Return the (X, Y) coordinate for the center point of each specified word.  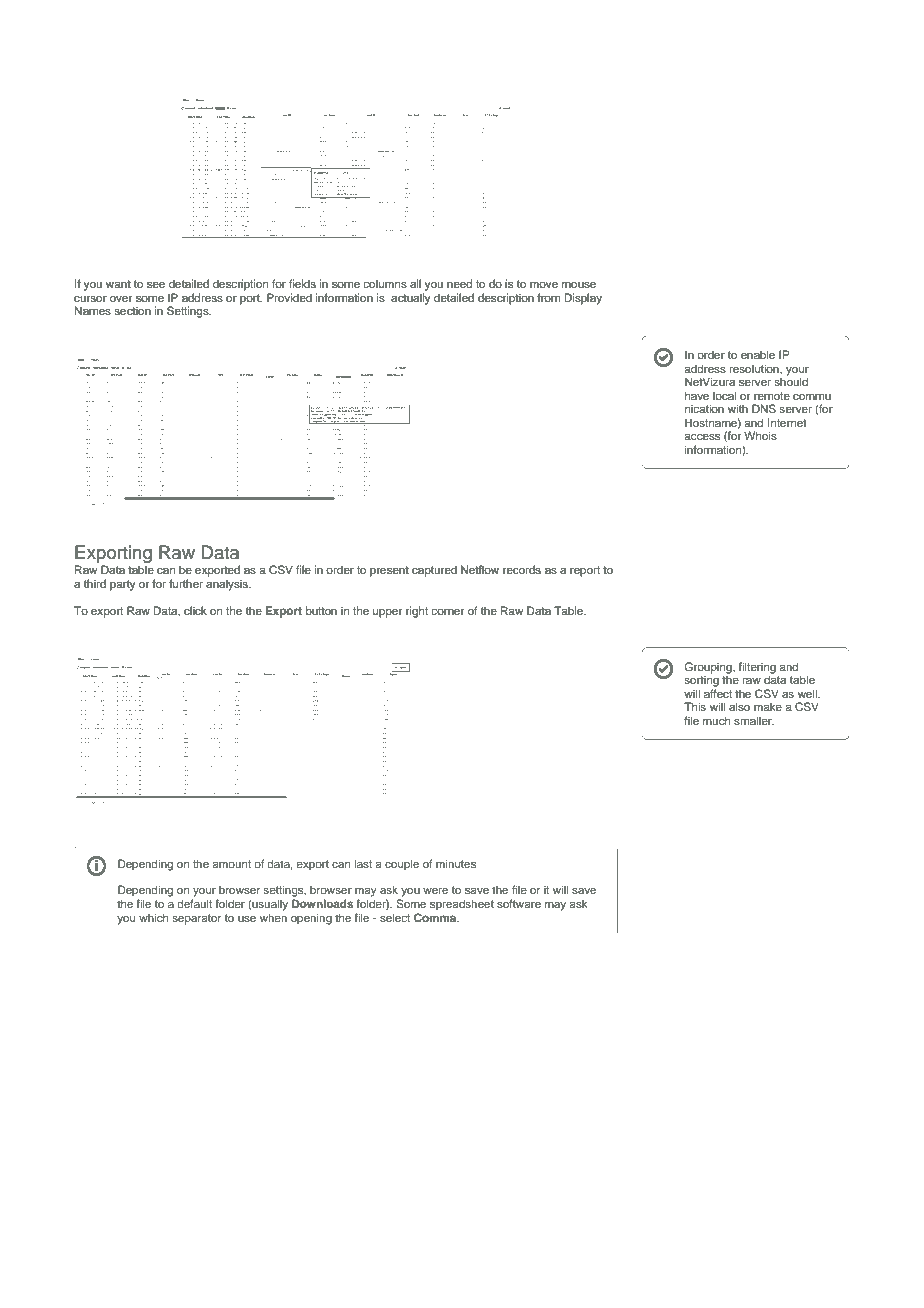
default (194, 903)
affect (718, 693)
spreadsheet (462, 905)
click (195, 610)
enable (758, 354)
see (156, 284)
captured (434, 571)
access (702, 436)
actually (411, 299)
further (186, 583)
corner (447, 611)
